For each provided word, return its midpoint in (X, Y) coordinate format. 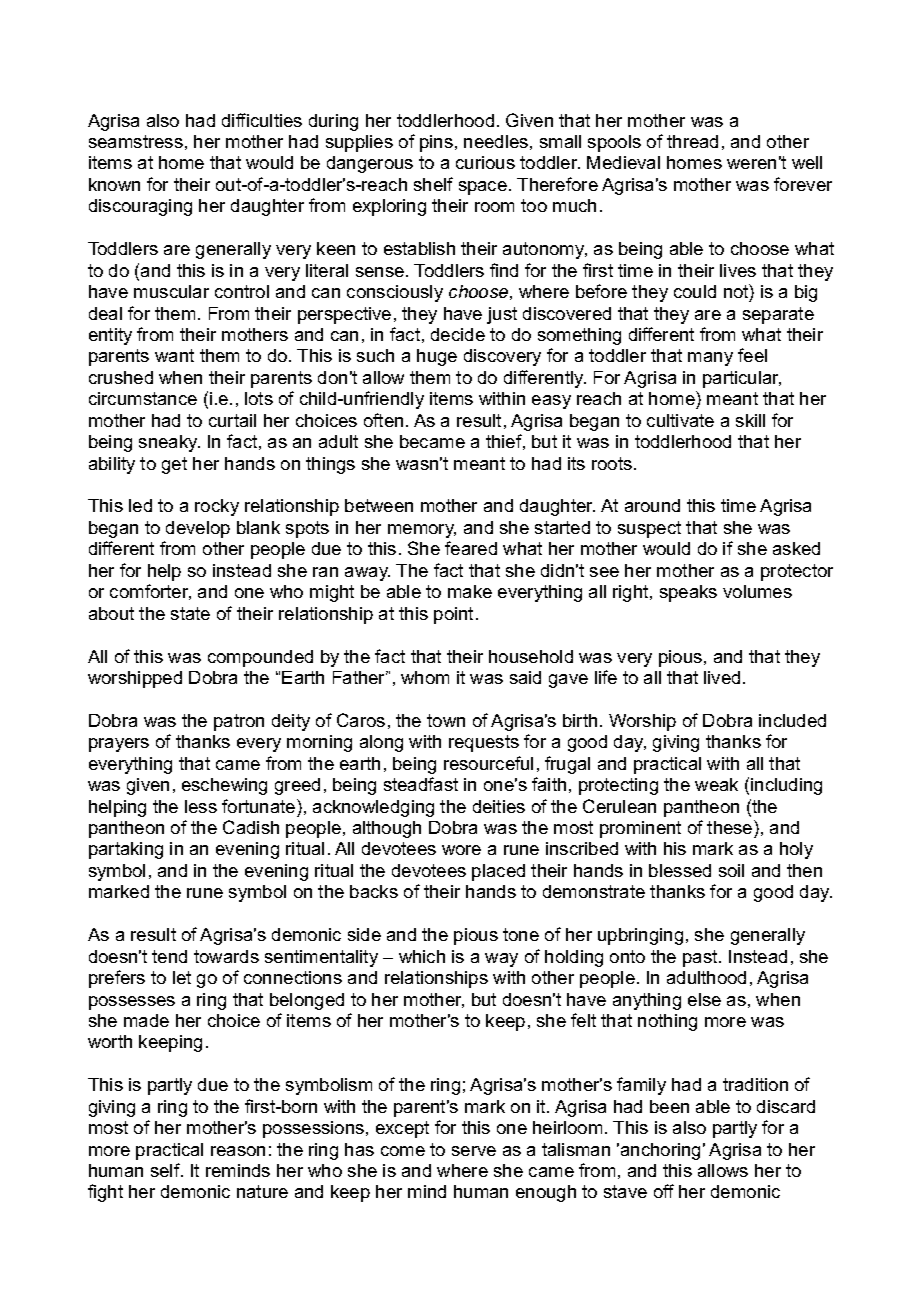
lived (722, 677)
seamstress (136, 141)
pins (436, 143)
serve (474, 1151)
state (190, 613)
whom (425, 677)
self (166, 1170)
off (664, 1191)
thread (692, 141)
